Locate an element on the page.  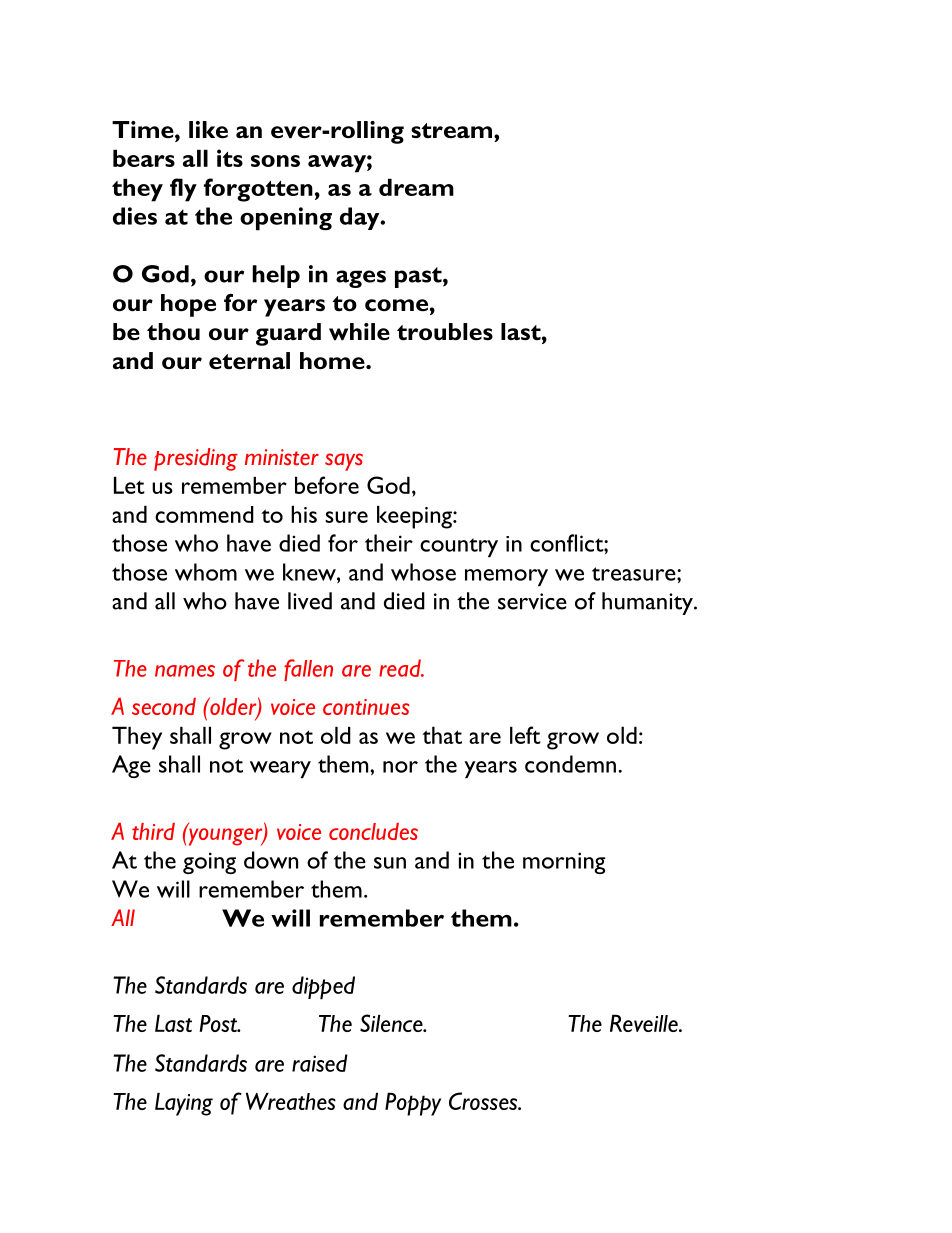
troubles is located at coordinates (445, 332).
